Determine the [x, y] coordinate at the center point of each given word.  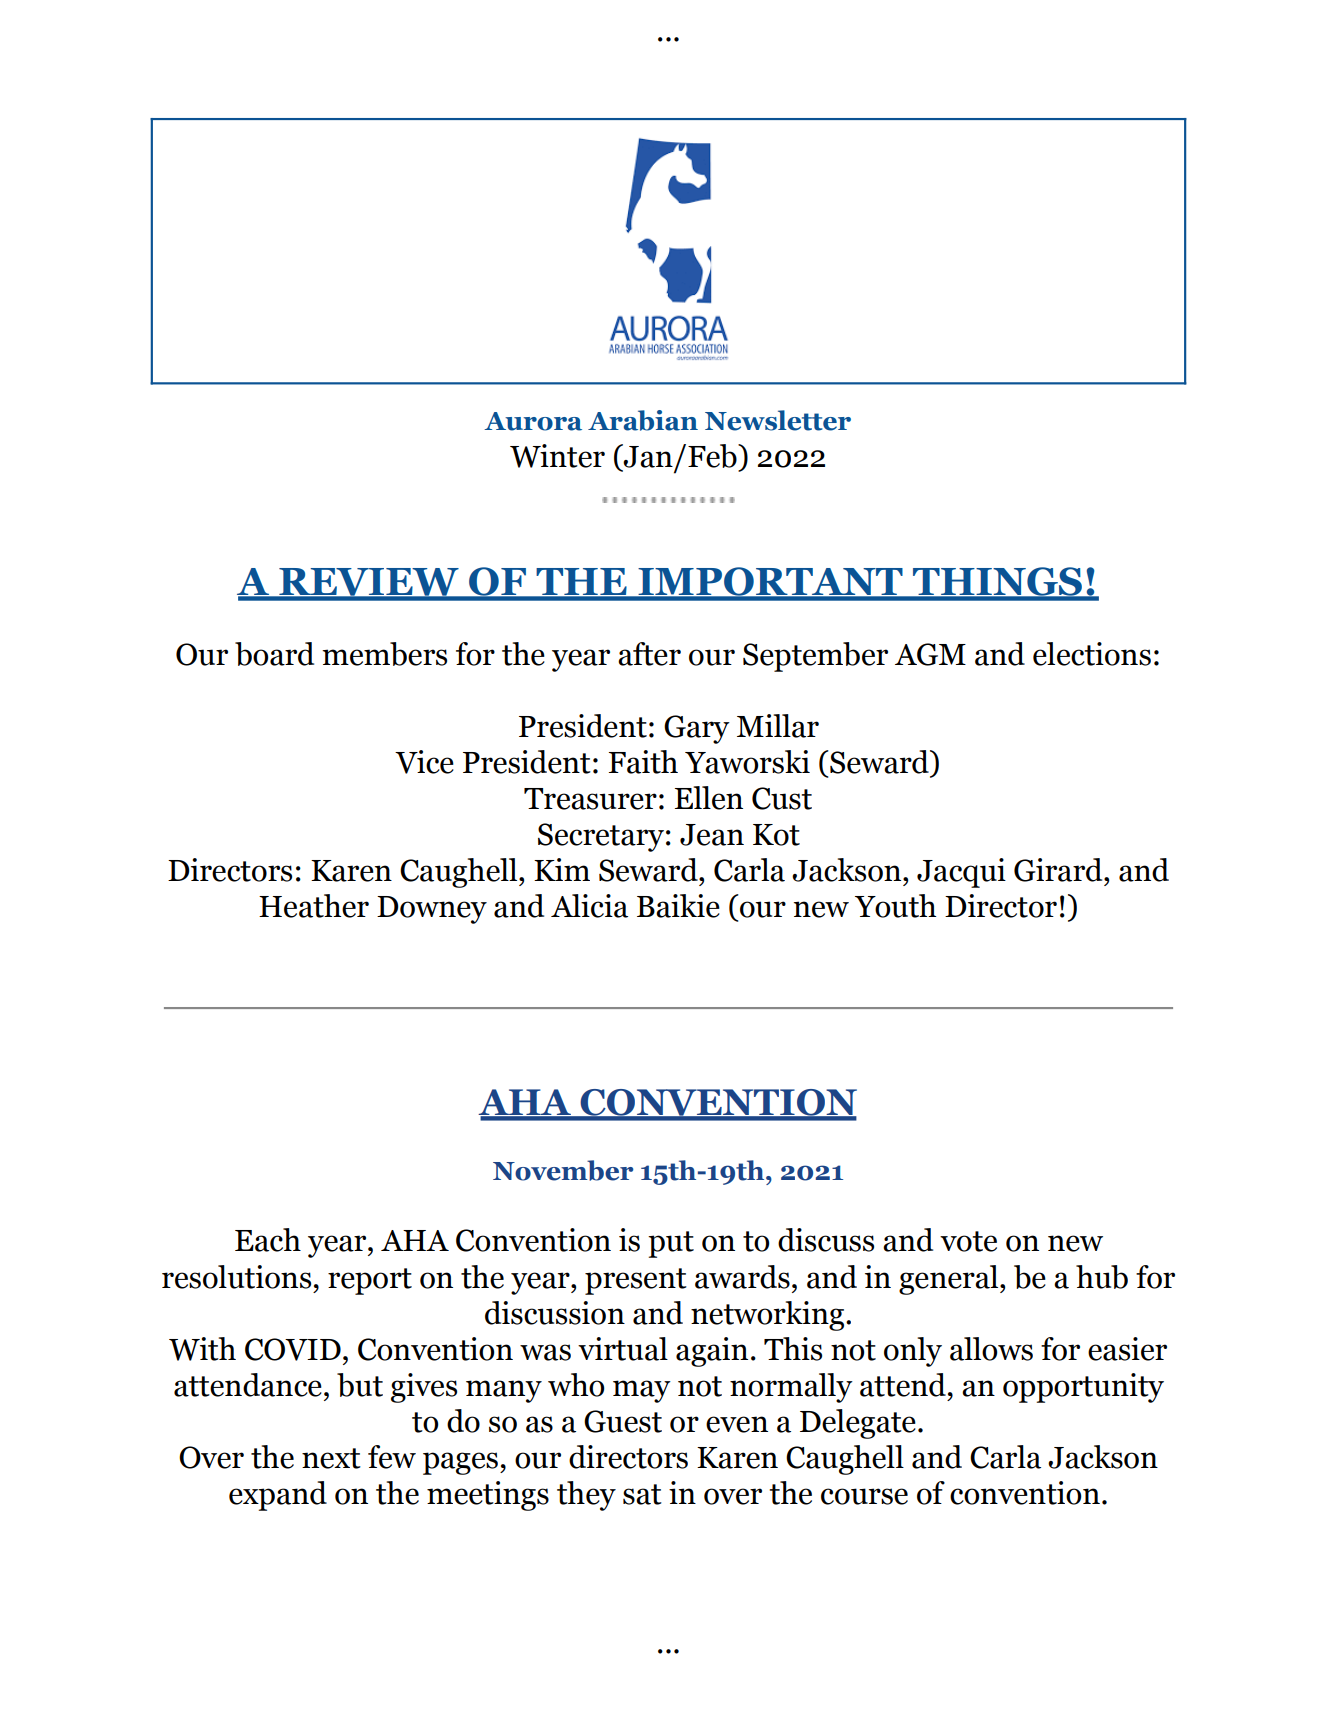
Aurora [533, 421]
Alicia [589, 906]
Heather [314, 906]
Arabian [643, 420]
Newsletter [778, 420]
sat [642, 1494]
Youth [895, 906]
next [331, 1458]
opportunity [1083, 1388]
